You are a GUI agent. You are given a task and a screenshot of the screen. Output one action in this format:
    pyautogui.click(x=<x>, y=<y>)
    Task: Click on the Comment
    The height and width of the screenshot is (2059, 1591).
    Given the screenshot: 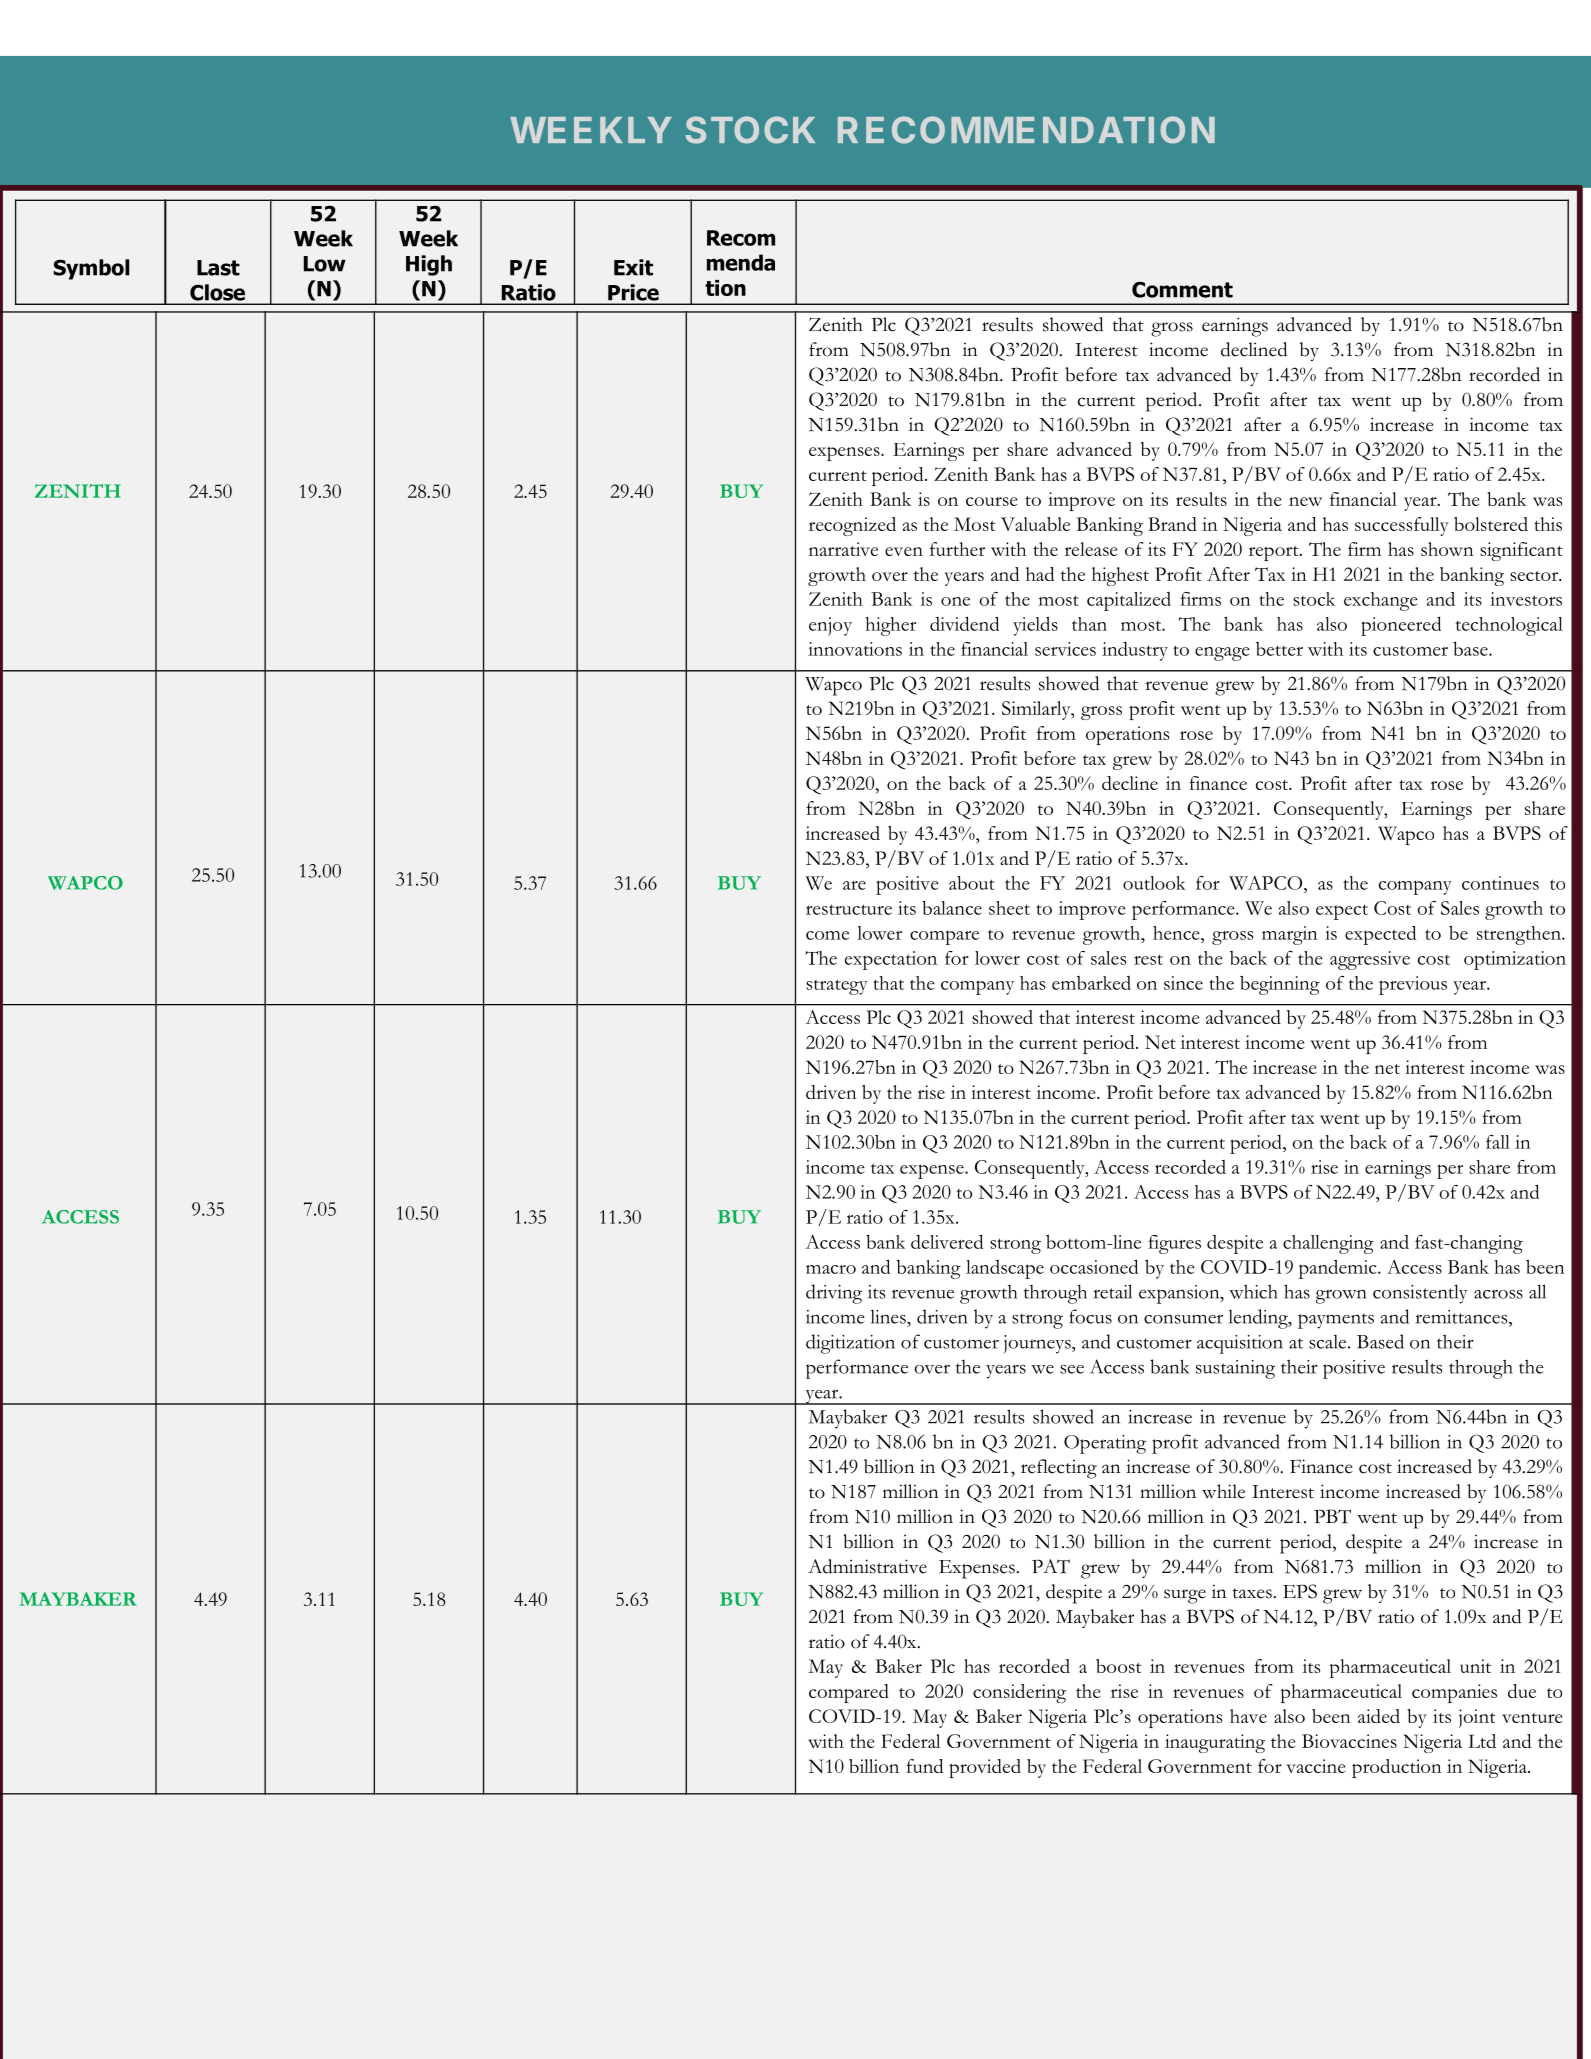 What is the action you would take?
    pyautogui.click(x=1182, y=289)
